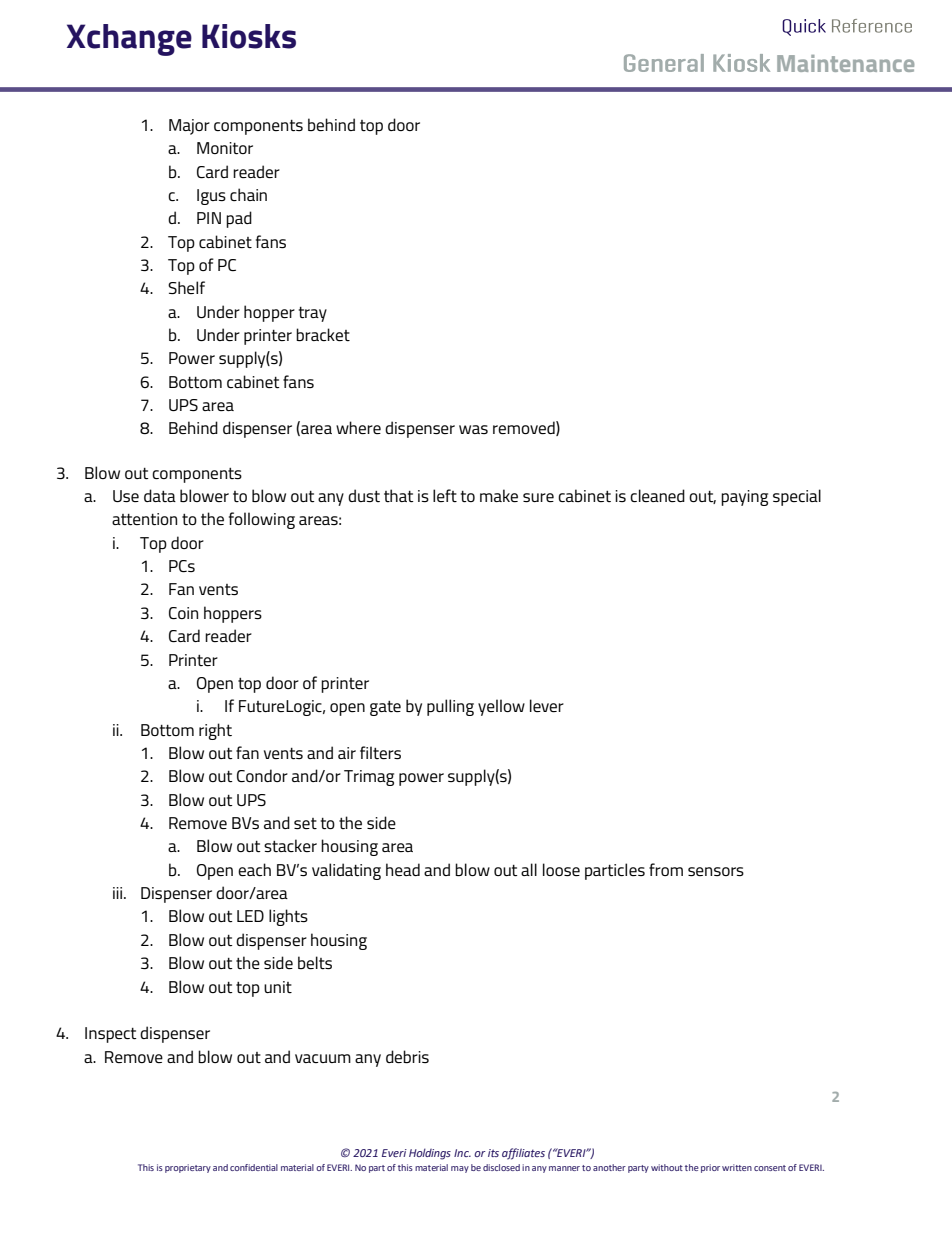 The width and height of the page is (952, 1233). What do you see at coordinates (380, 752) in the page?
I see `filters` at bounding box center [380, 752].
